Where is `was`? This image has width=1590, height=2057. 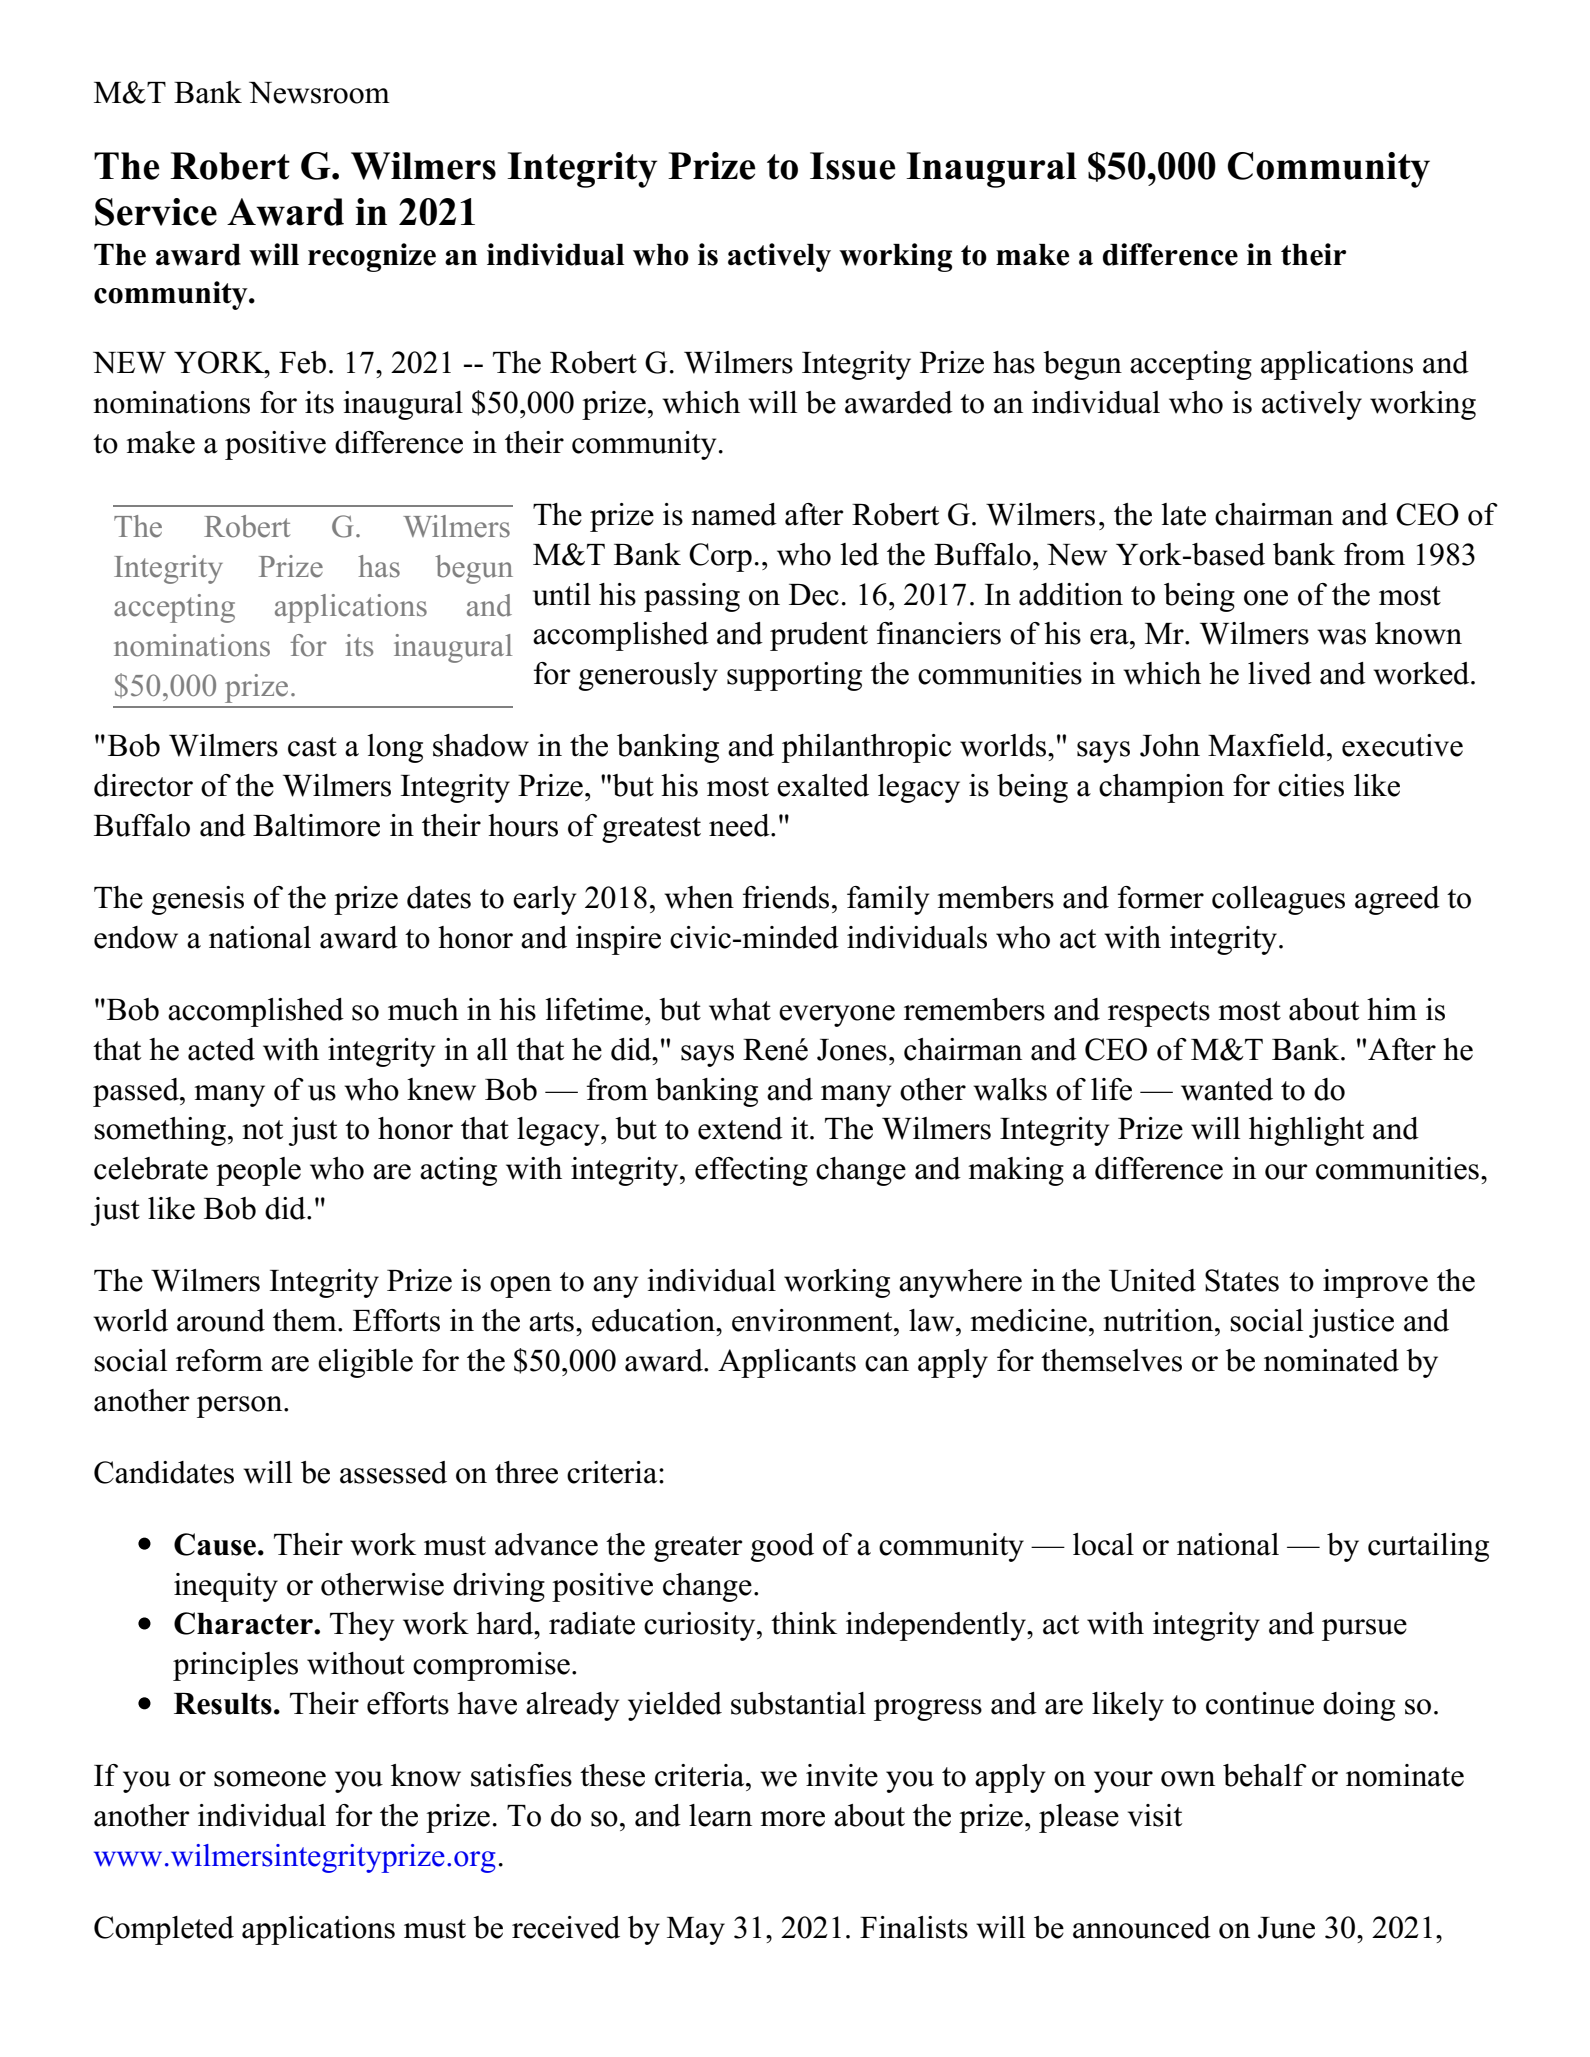 was is located at coordinates (1341, 637).
